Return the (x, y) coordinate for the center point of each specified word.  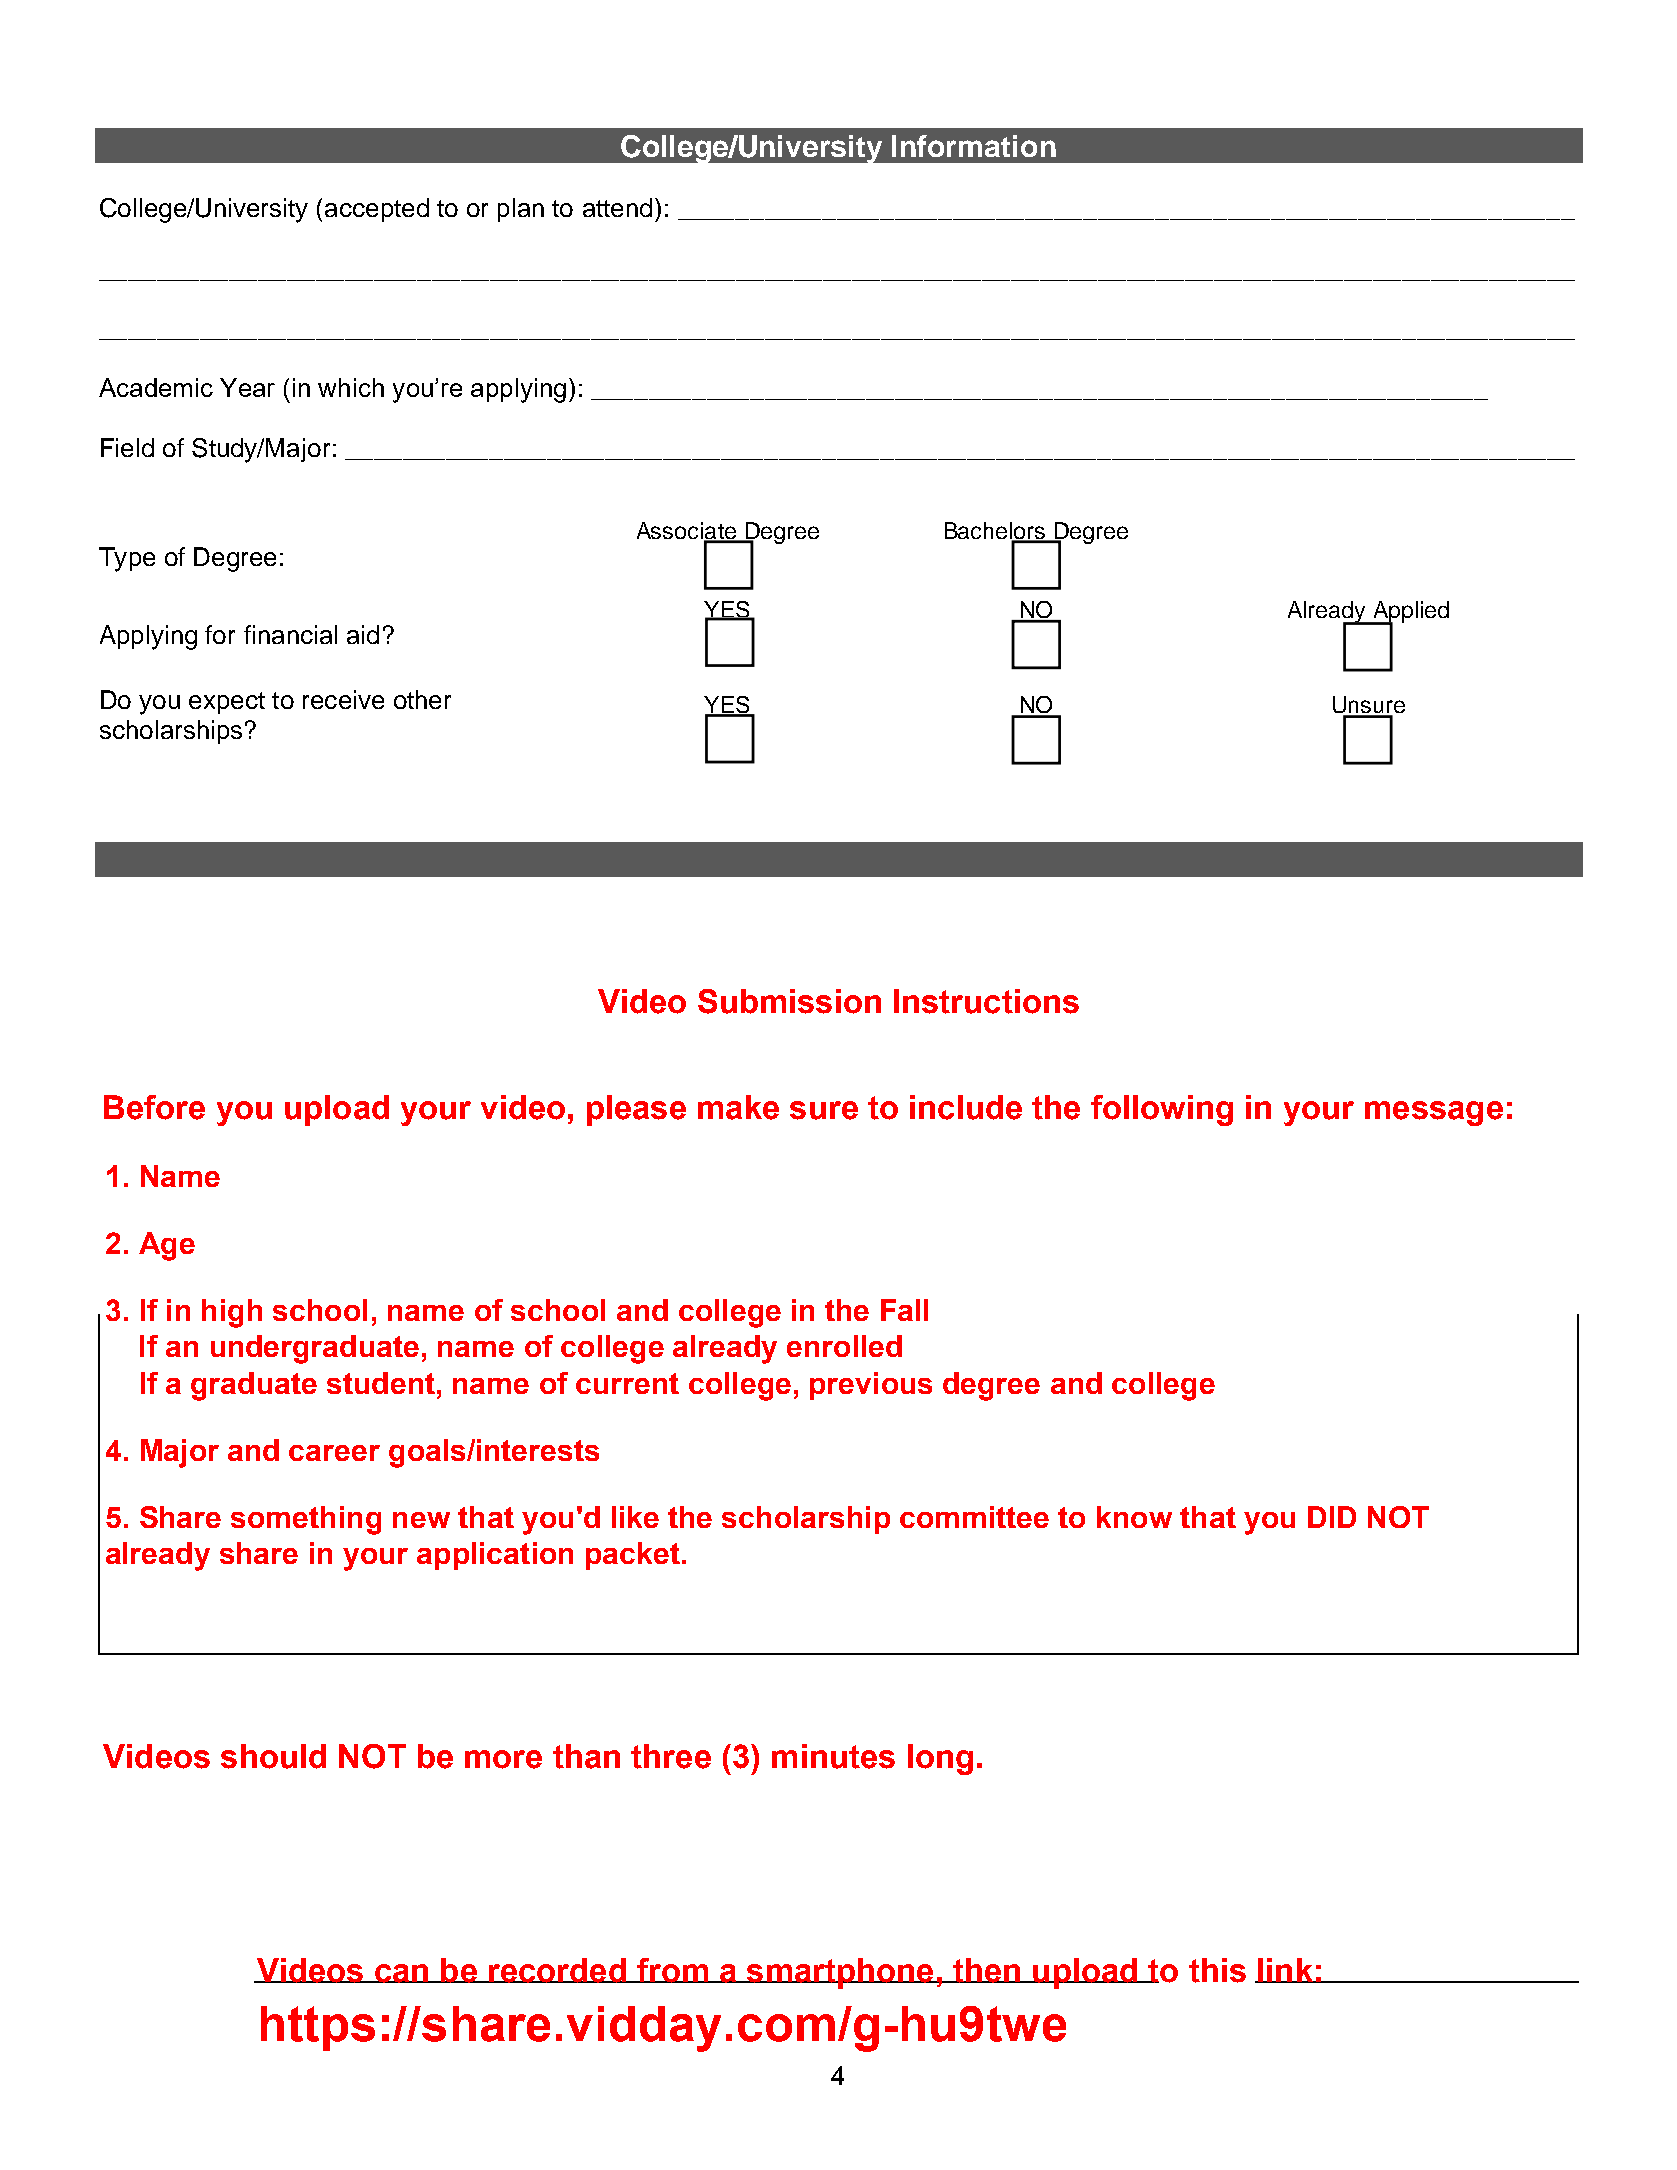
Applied (1409, 613)
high (232, 1313)
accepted (377, 210)
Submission (789, 1001)
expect (227, 703)
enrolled (844, 1346)
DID (1332, 1517)
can (402, 1973)
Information (974, 146)
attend (617, 207)
